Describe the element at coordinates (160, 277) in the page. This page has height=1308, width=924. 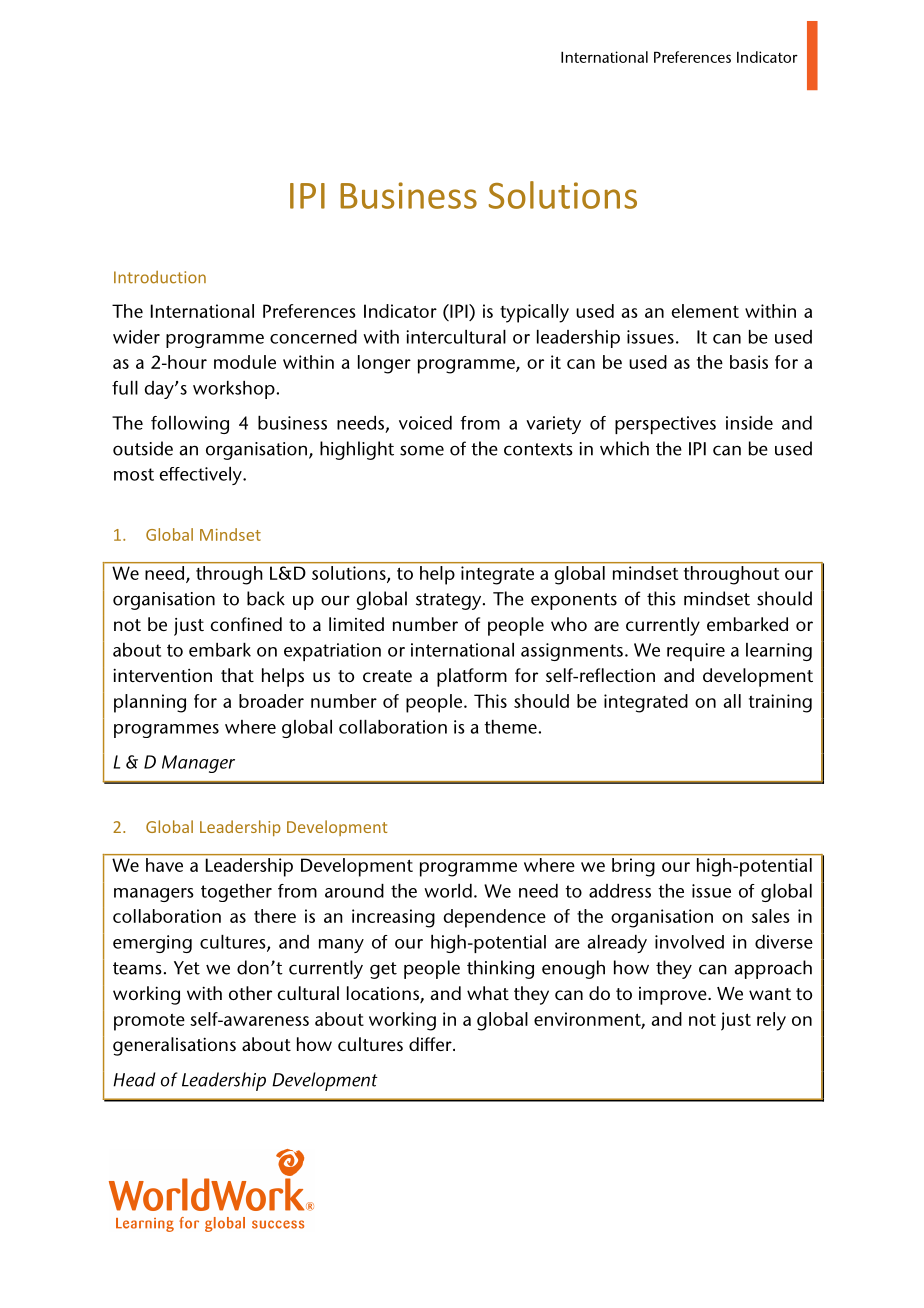
I see `Introduction` at that location.
